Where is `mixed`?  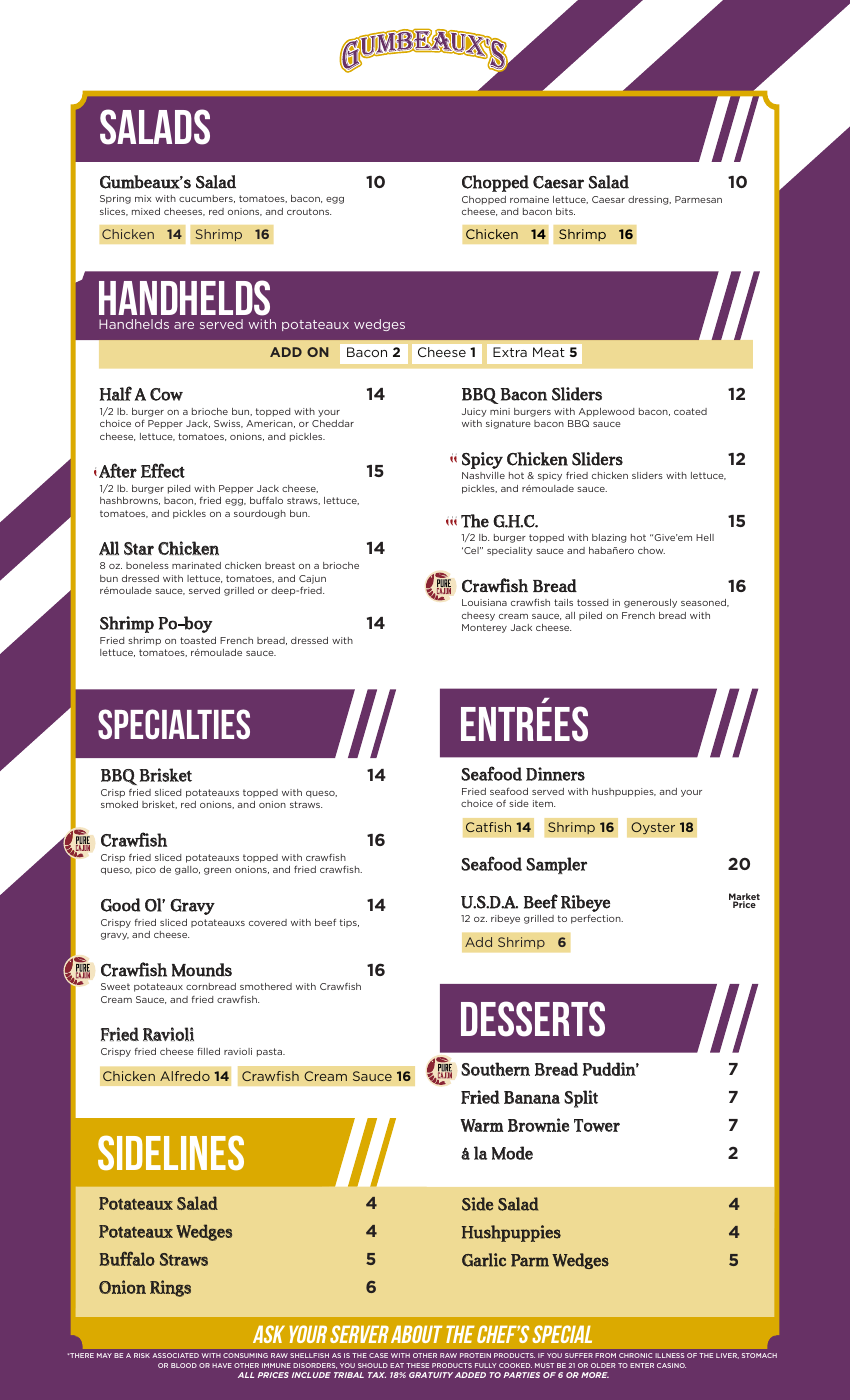 mixed is located at coordinates (146, 211).
